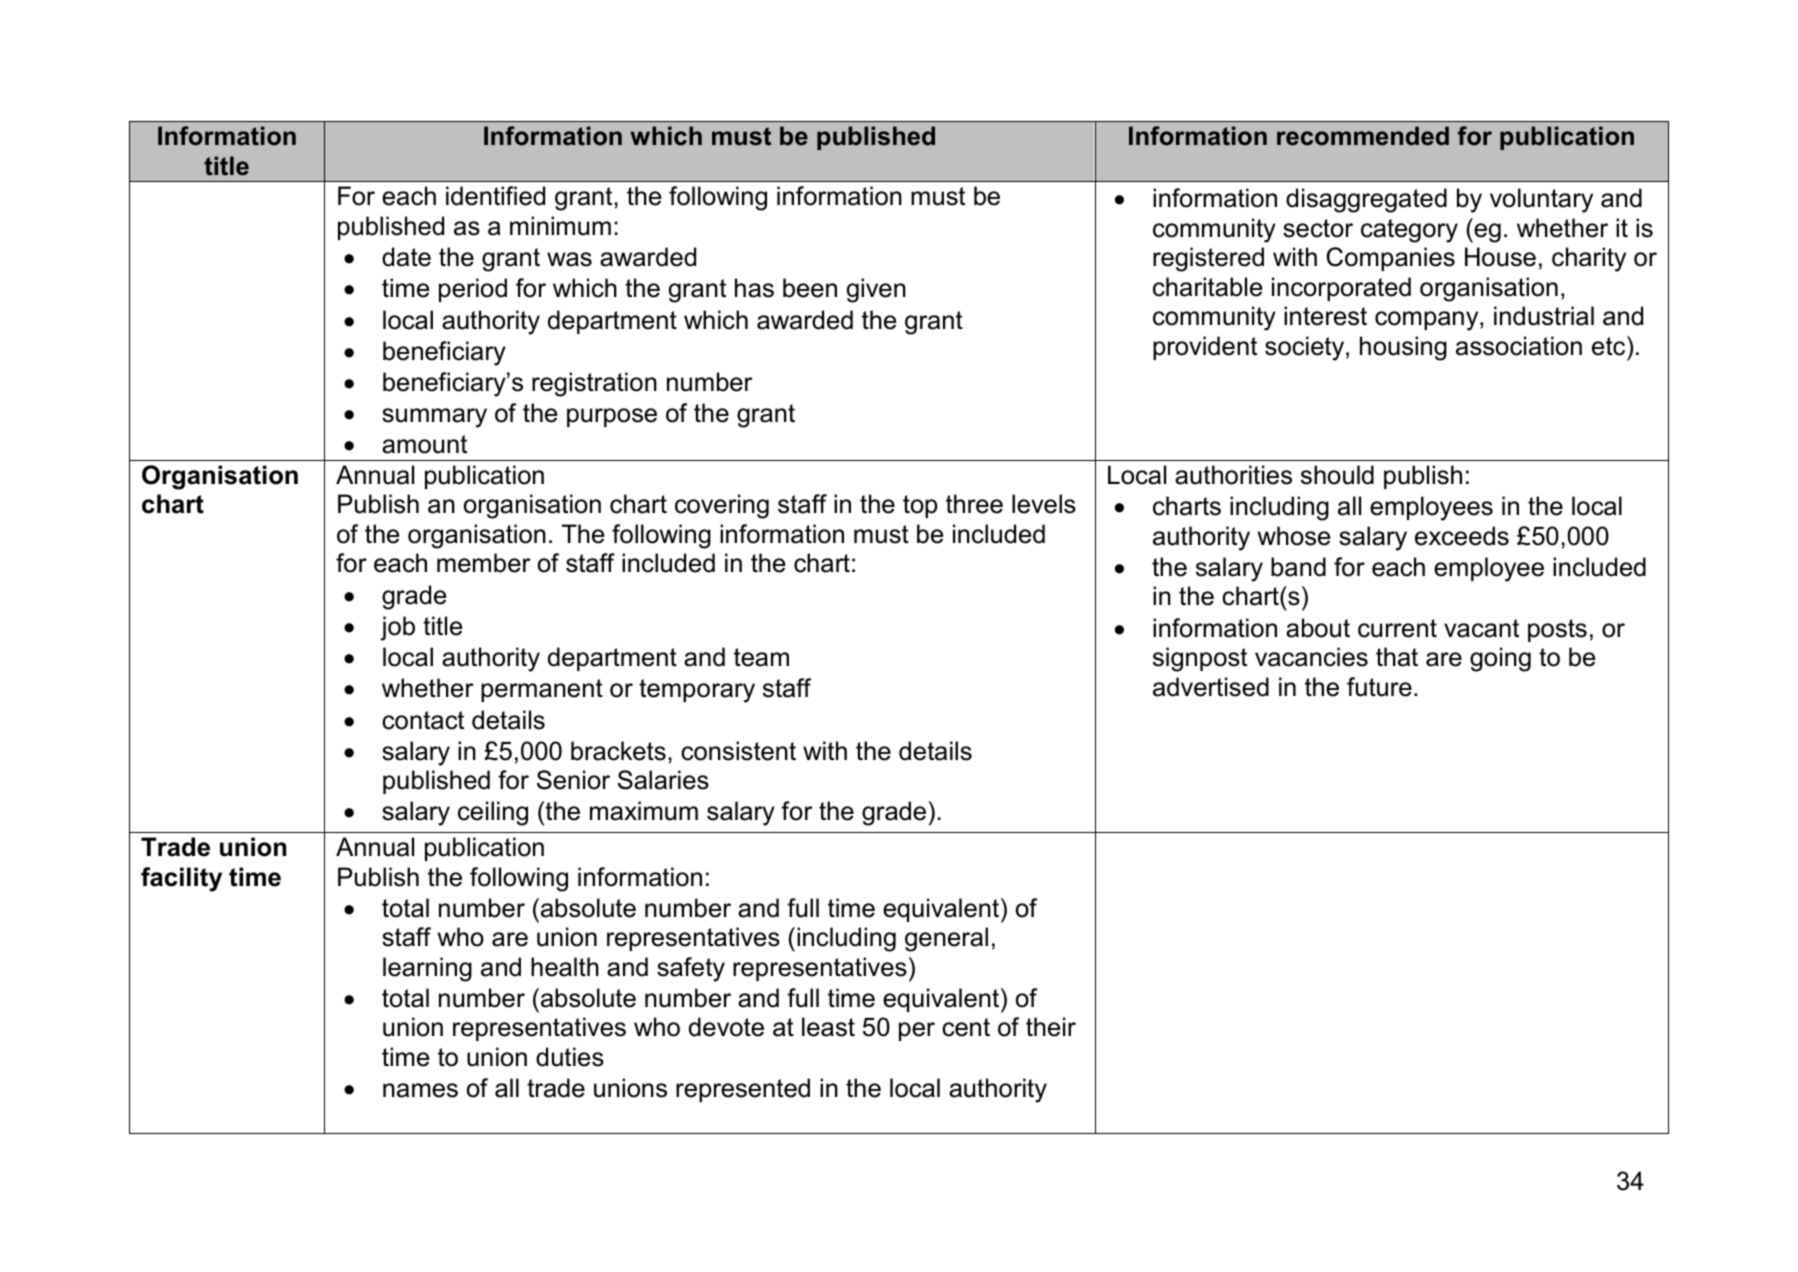 The image size is (1798, 1272). Describe the element at coordinates (434, 418) in the image. I see `summary` at that location.
